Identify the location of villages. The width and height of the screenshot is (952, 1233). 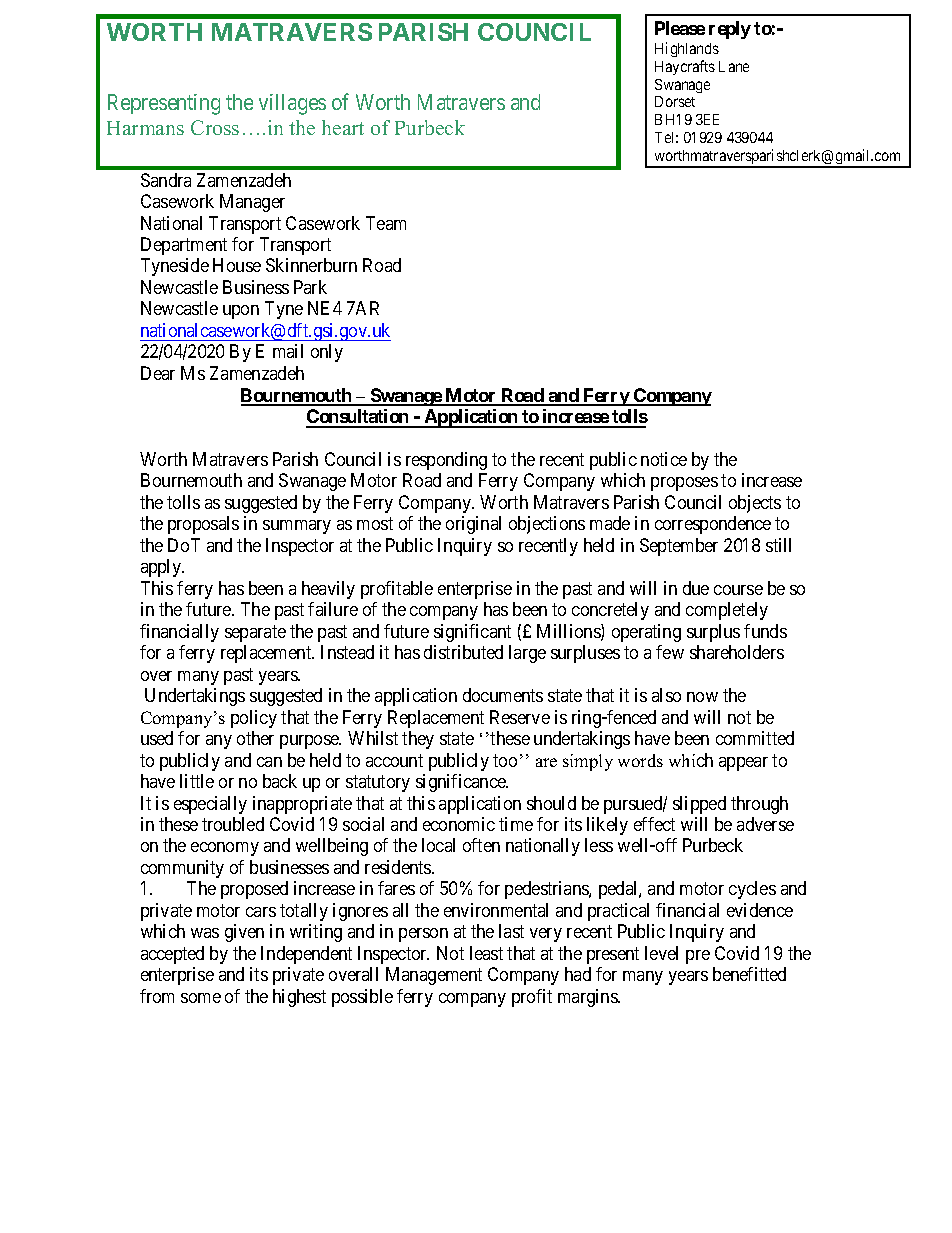
(292, 104).
